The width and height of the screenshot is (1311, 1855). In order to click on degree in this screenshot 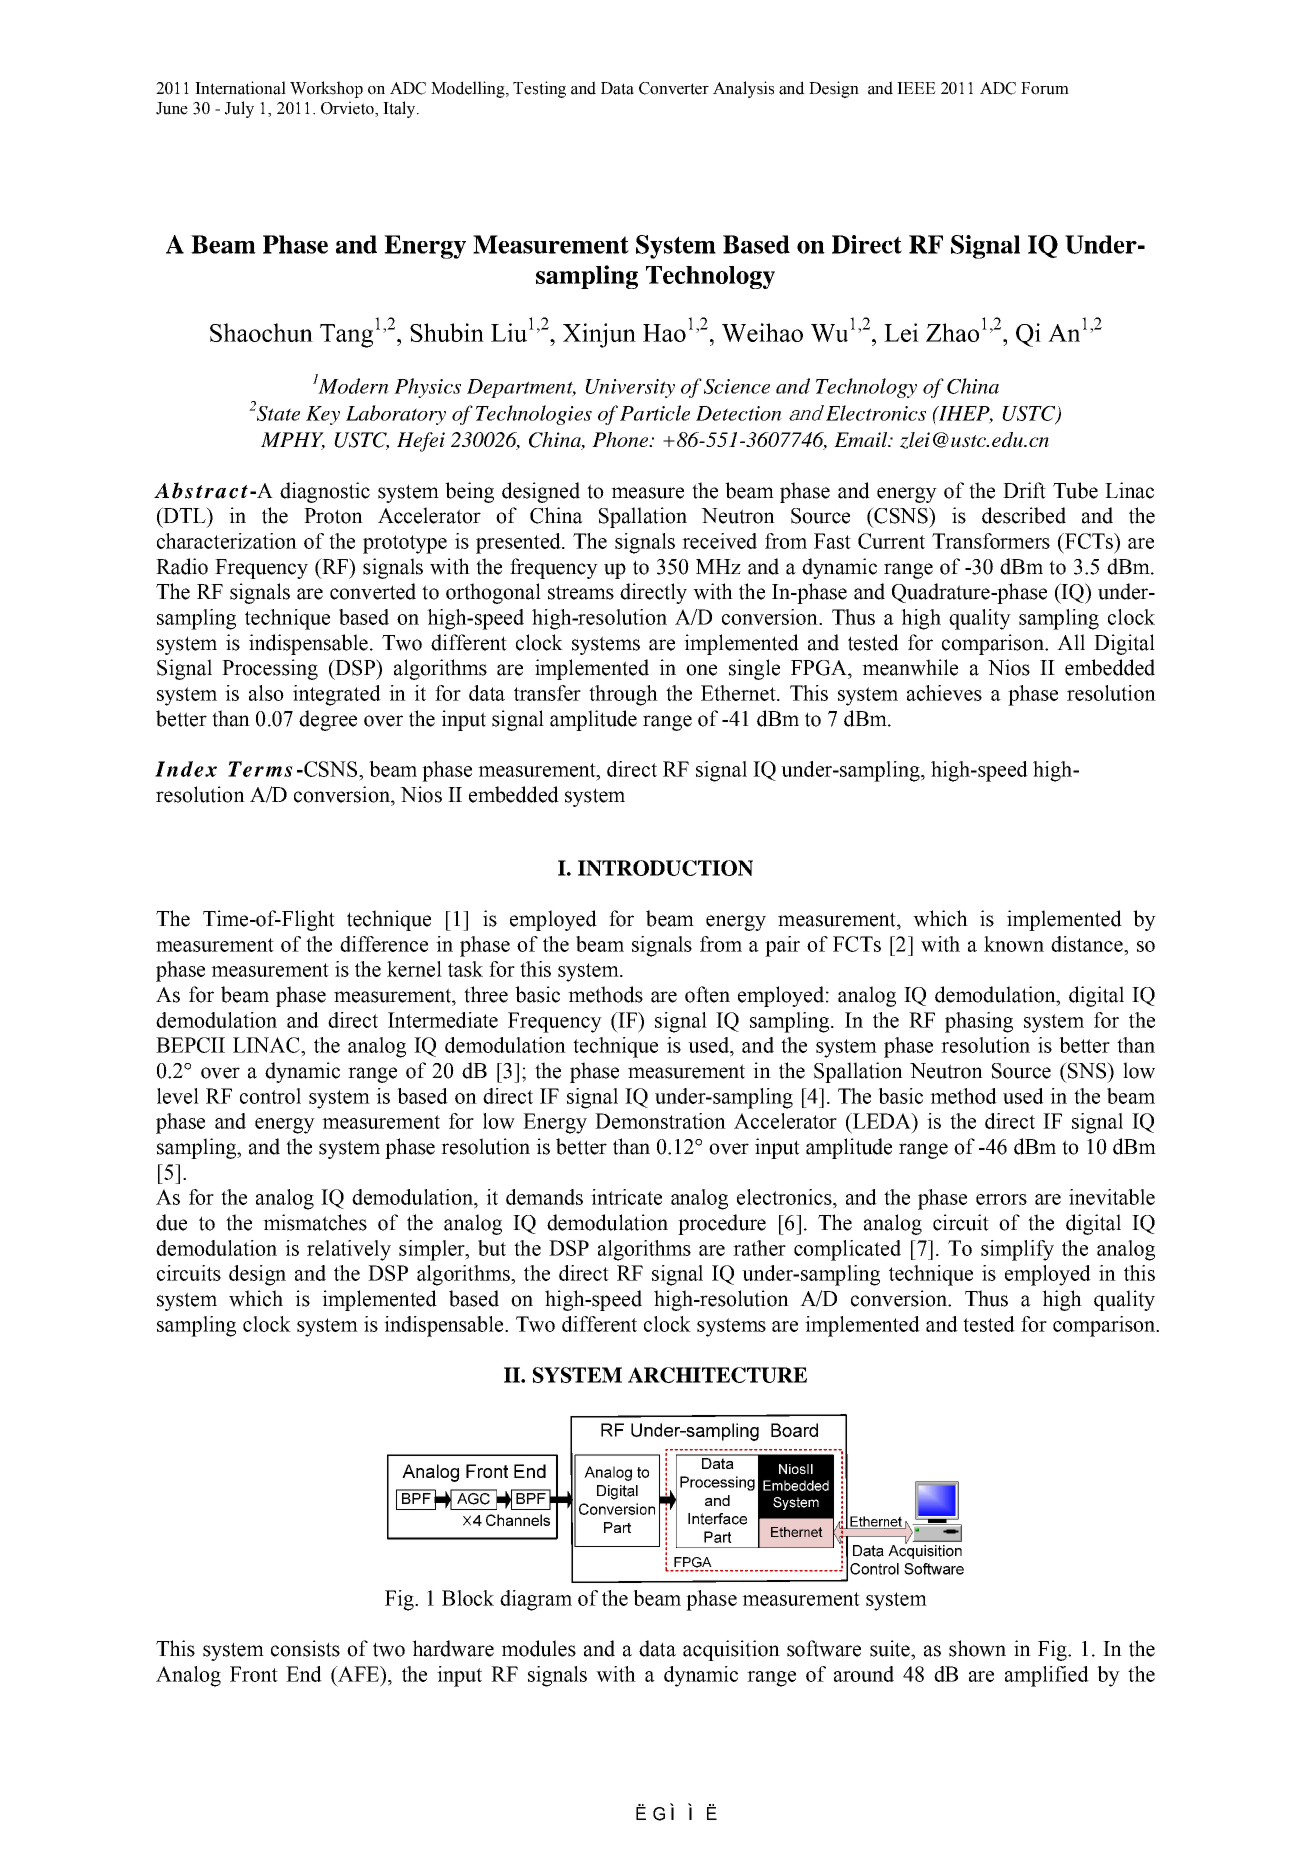, I will do `click(328, 720)`.
